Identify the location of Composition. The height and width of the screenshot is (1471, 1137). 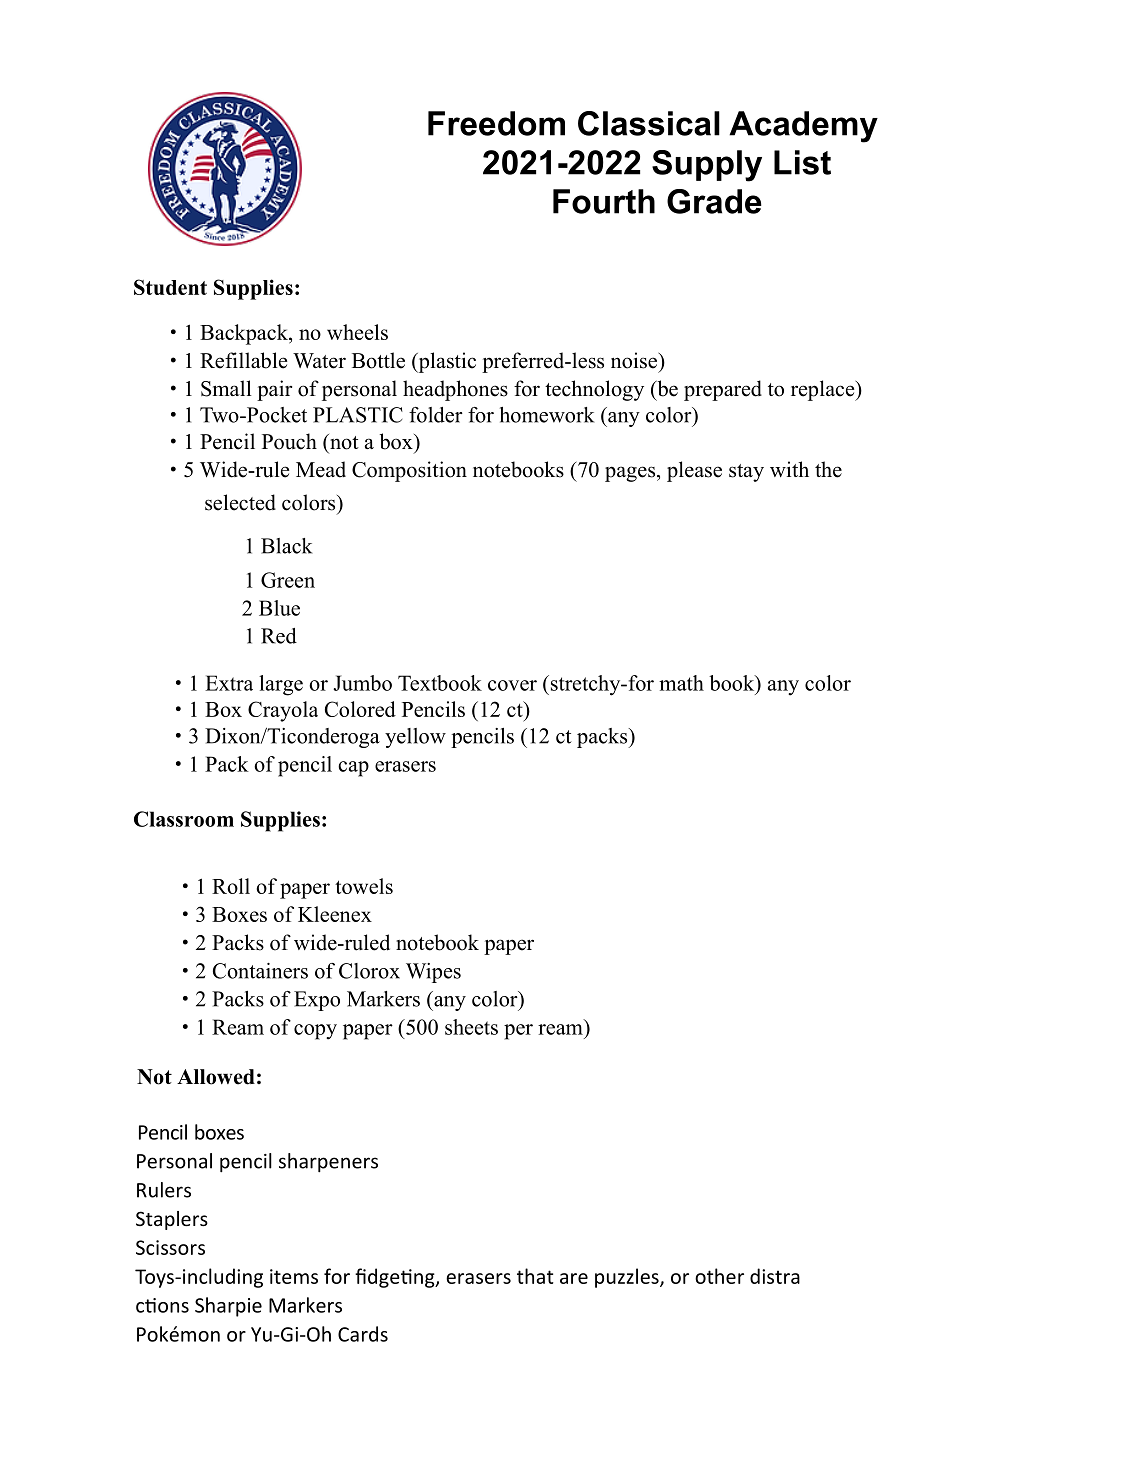
(409, 471).
